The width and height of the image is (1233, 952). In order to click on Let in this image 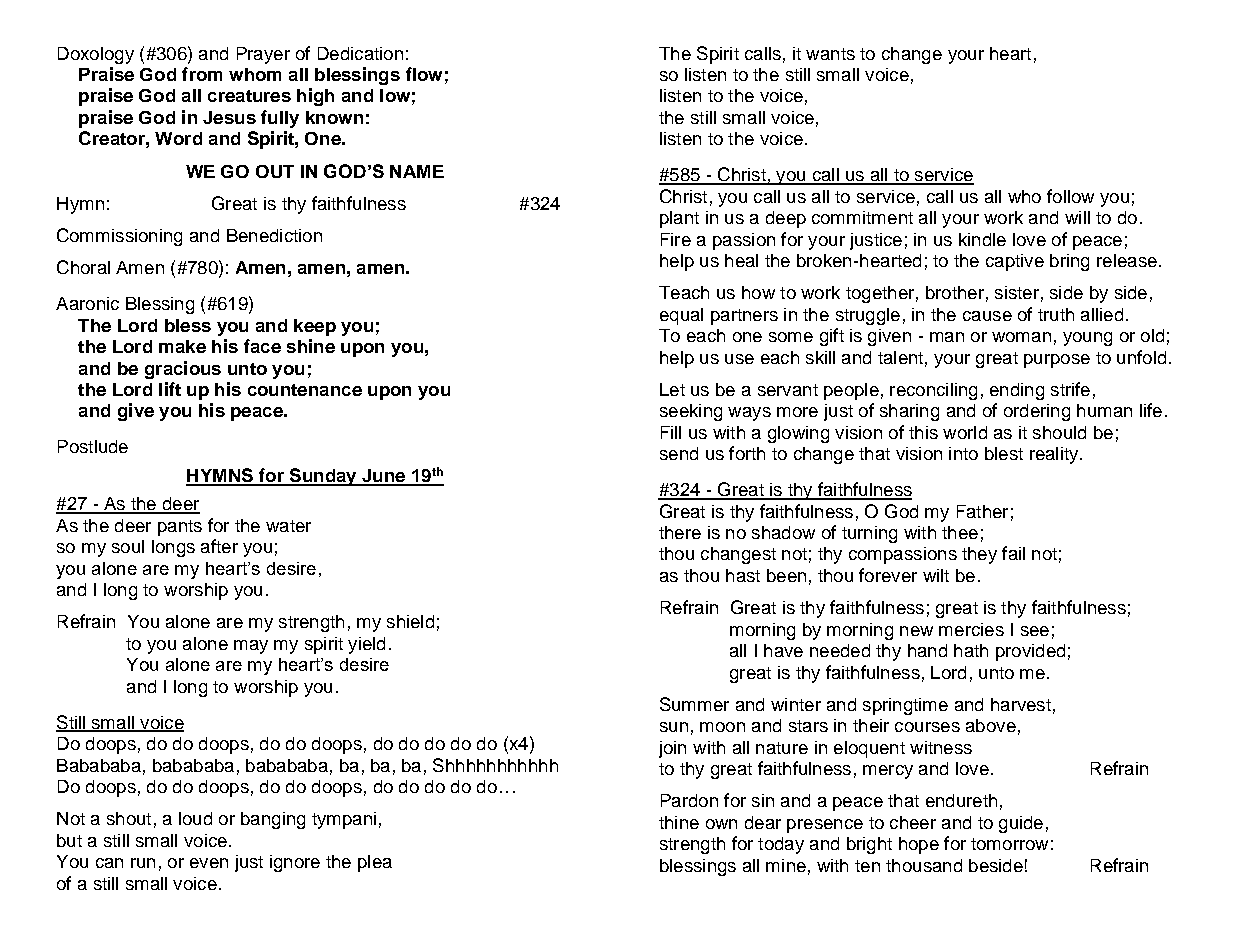, I will do `click(672, 389)`.
